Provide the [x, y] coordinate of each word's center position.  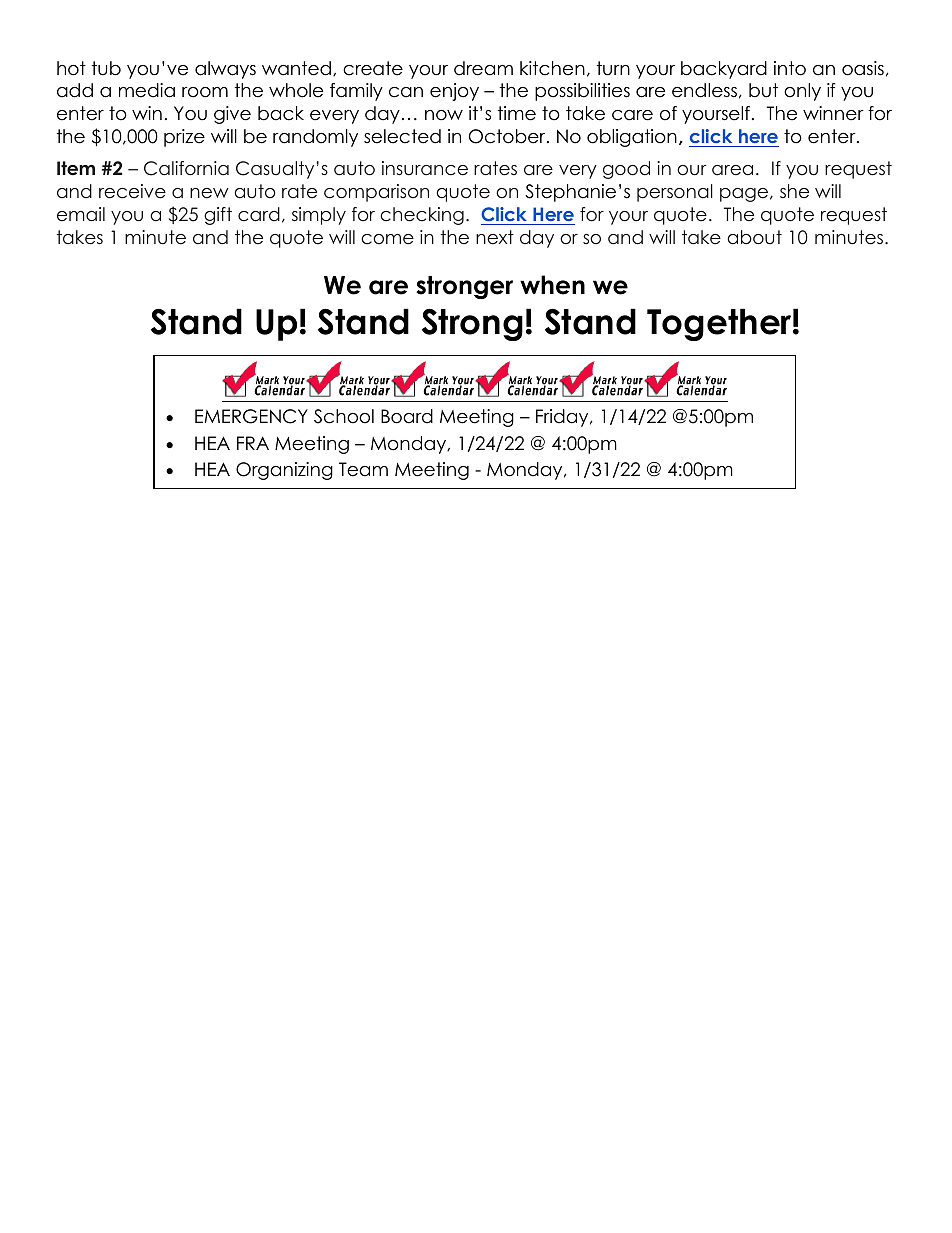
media [147, 90]
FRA [253, 443]
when [552, 285]
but [763, 90]
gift [218, 216]
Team [363, 469]
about [754, 237]
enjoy [454, 92]
